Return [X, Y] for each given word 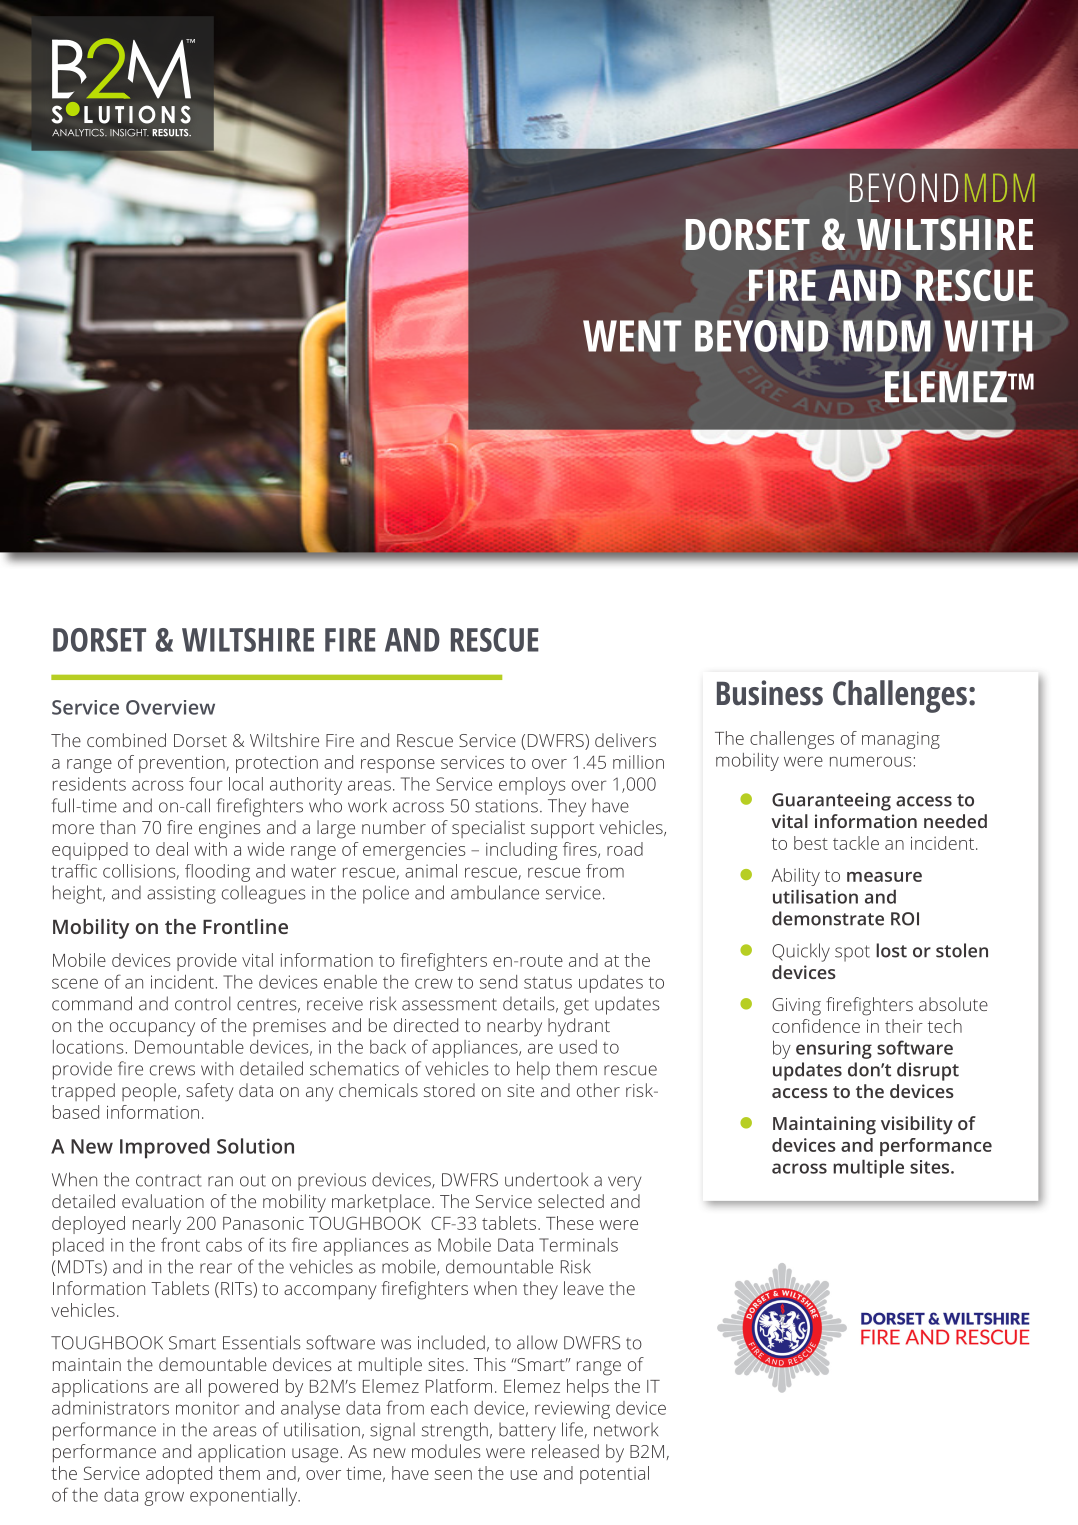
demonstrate [828, 918]
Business [770, 693]
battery [527, 1431]
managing [901, 740]
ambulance [495, 892]
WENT [632, 336]
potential [614, 1475]
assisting [181, 895]
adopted [179, 1475]
